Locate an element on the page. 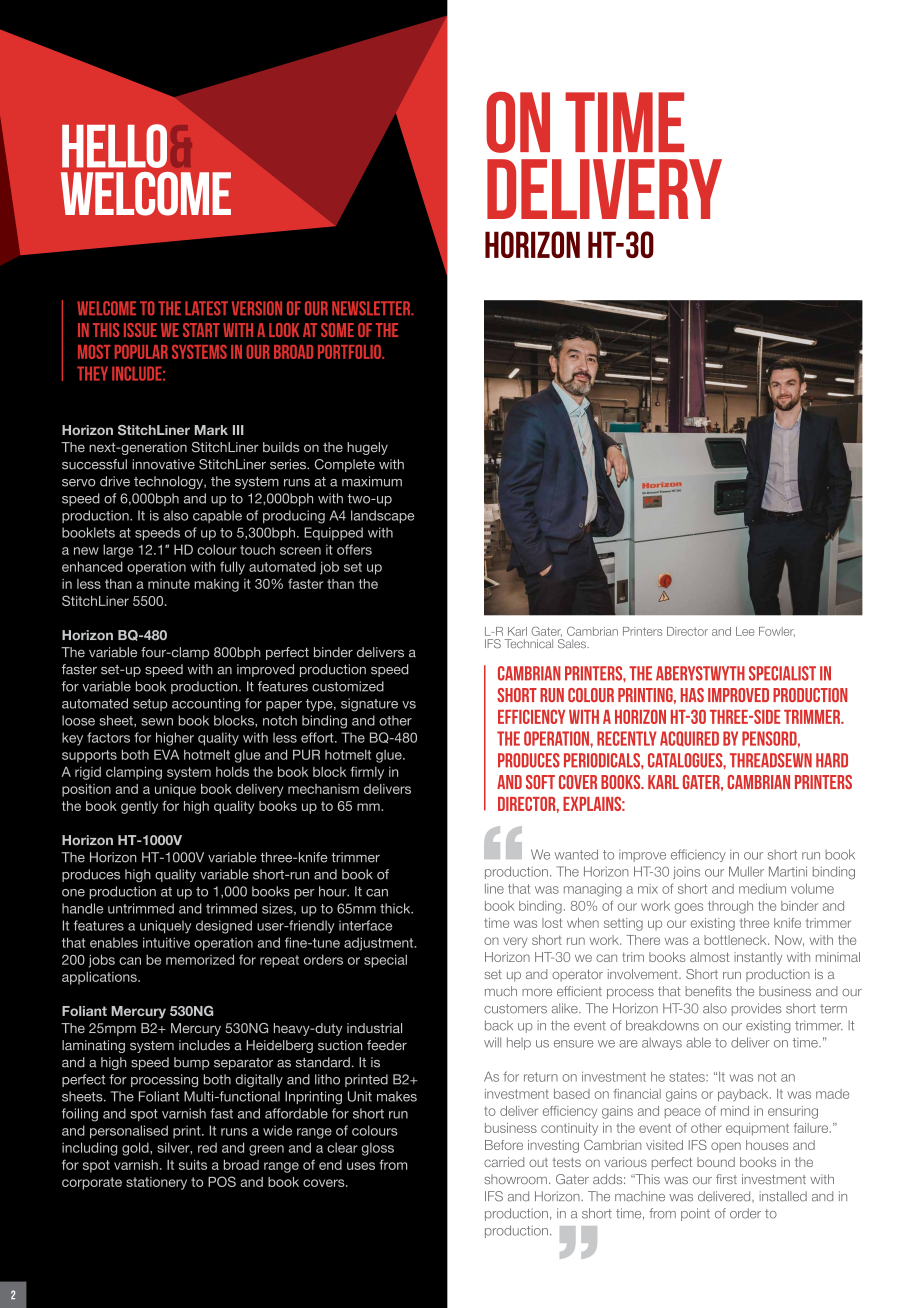 The width and height of the image is (924, 1308). Lee is located at coordinates (745, 631).
